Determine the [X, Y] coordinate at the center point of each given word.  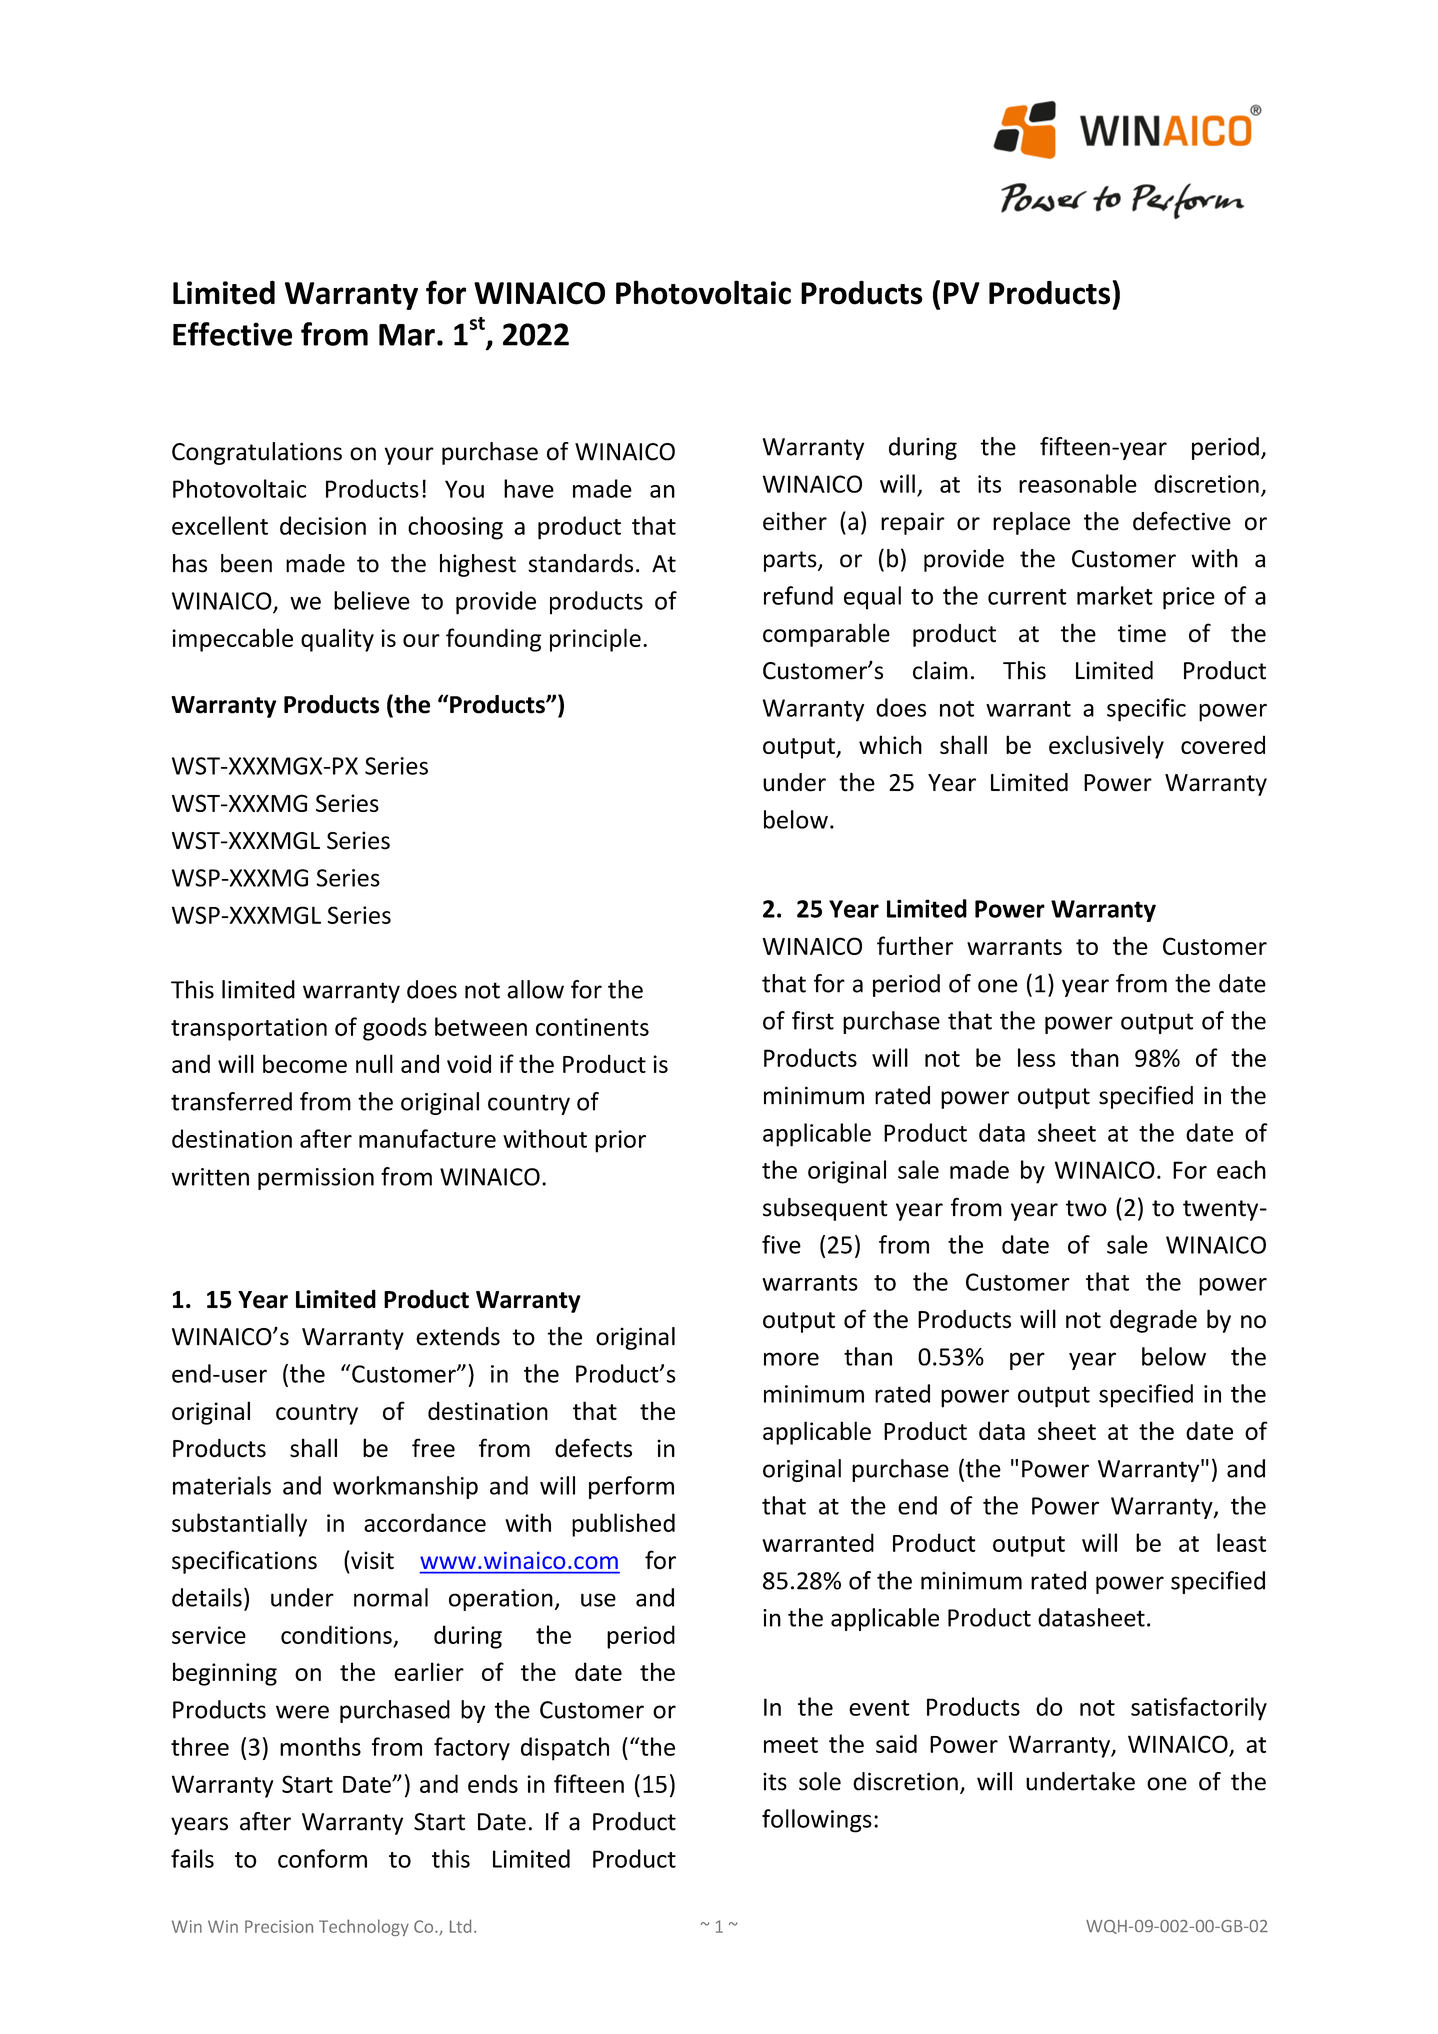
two [1086, 1208]
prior [620, 1141]
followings [817, 1821]
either [795, 521]
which [890, 744]
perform [631, 1487]
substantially [239, 1525]
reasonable [1078, 483]
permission [316, 1179]
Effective [232, 334]
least [1241, 1542]
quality [337, 640]
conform [322, 1858]
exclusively [1106, 747]
